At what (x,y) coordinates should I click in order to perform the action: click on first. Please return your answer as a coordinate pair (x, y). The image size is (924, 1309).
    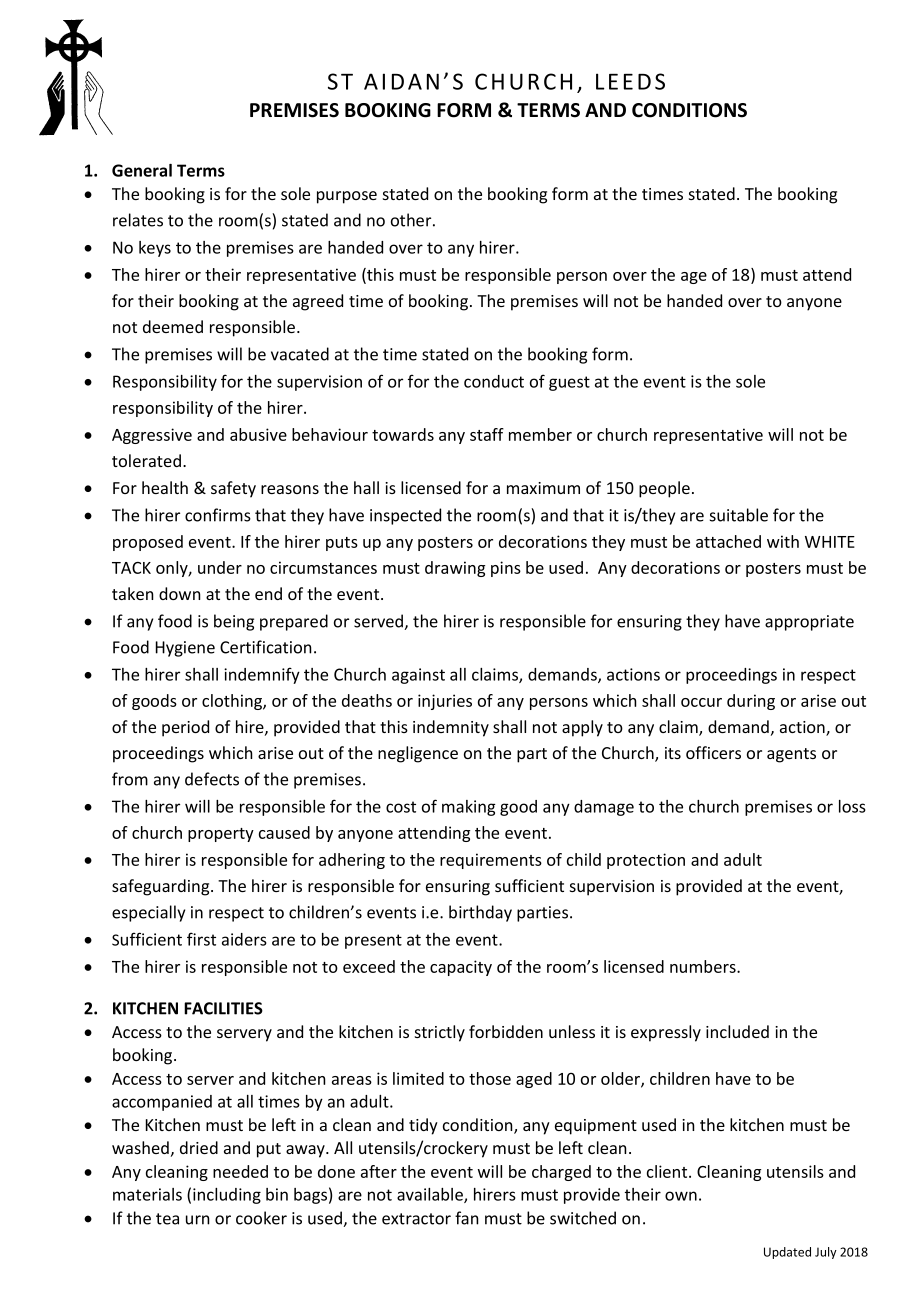
    Looking at the image, I should click on (201, 939).
